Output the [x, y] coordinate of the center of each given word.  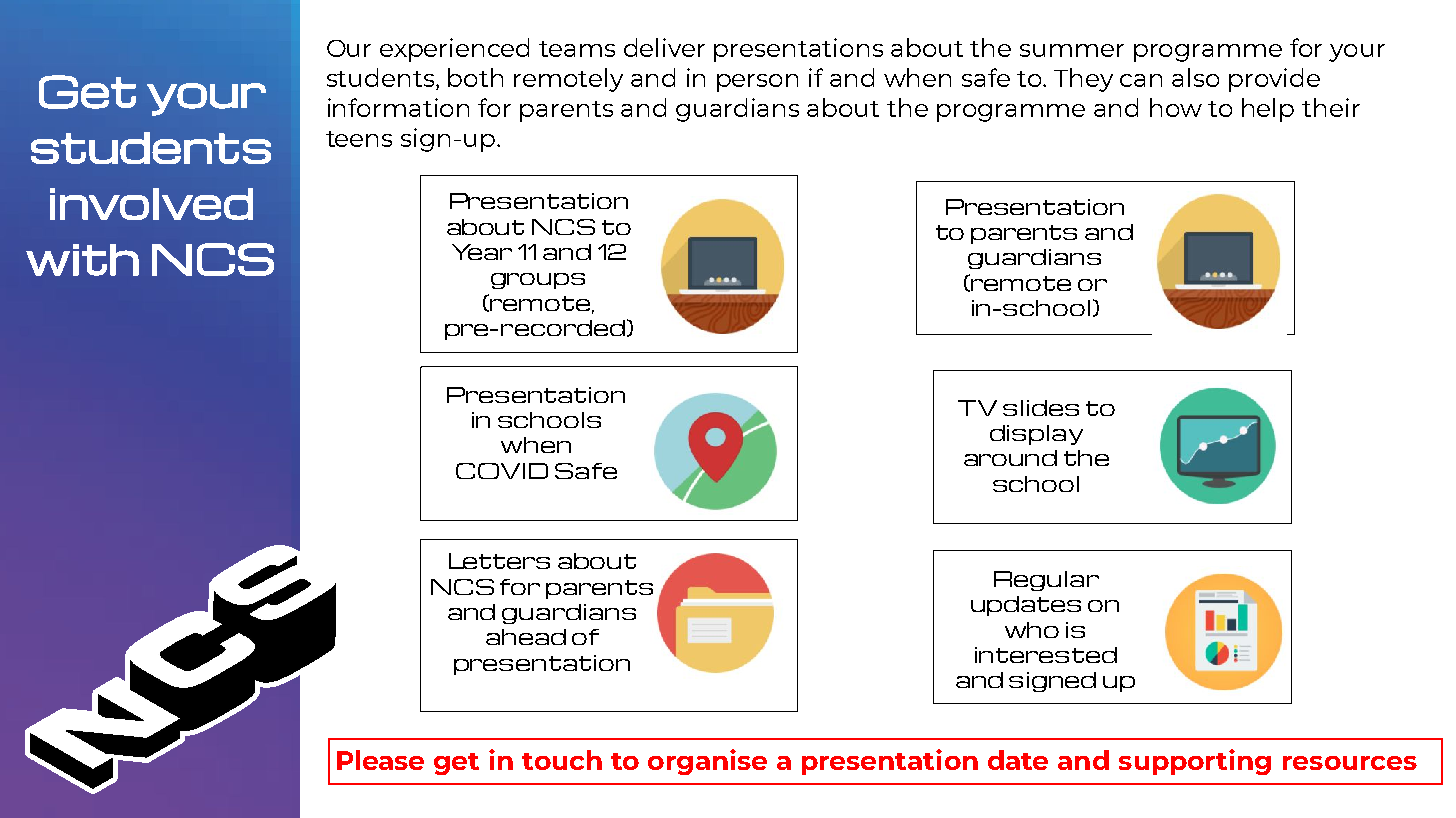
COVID [502, 471]
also [1195, 77]
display [1036, 435]
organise [707, 762]
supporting [1195, 762]
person [757, 83]
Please [380, 760]
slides [1041, 408]
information [398, 107]
